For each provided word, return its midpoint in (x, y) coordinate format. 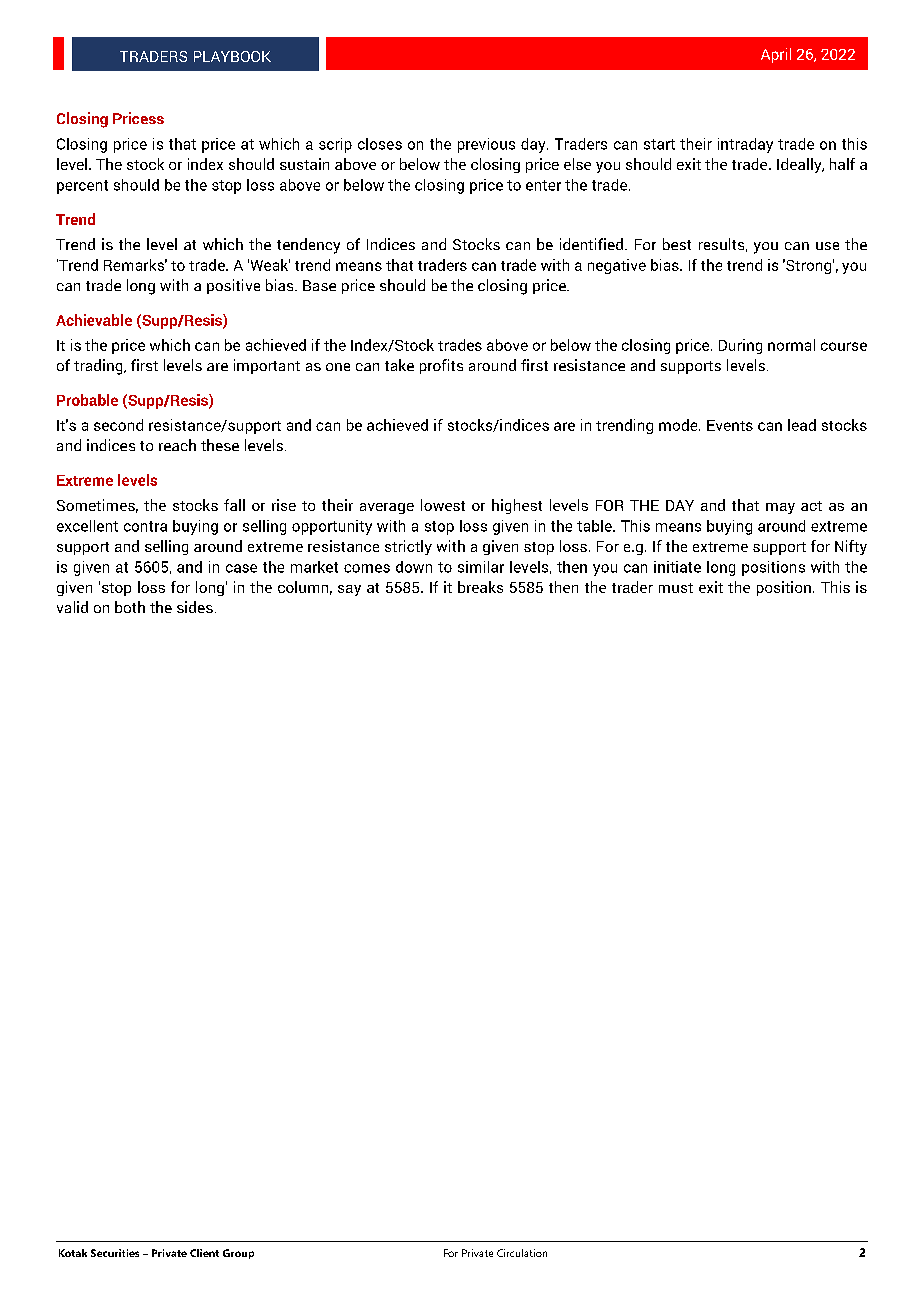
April (776, 55)
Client (204, 1253)
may (780, 508)
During (740, 346)
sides (195, 607)
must (676, 588)
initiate (677, 567)
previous (486, 145)
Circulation (522, 1253)
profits (441, 366)
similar (481, 567)
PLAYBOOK (232, 56)
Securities (115, 1253)
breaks (480, 587)
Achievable (94, 320)
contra (145, 526)
